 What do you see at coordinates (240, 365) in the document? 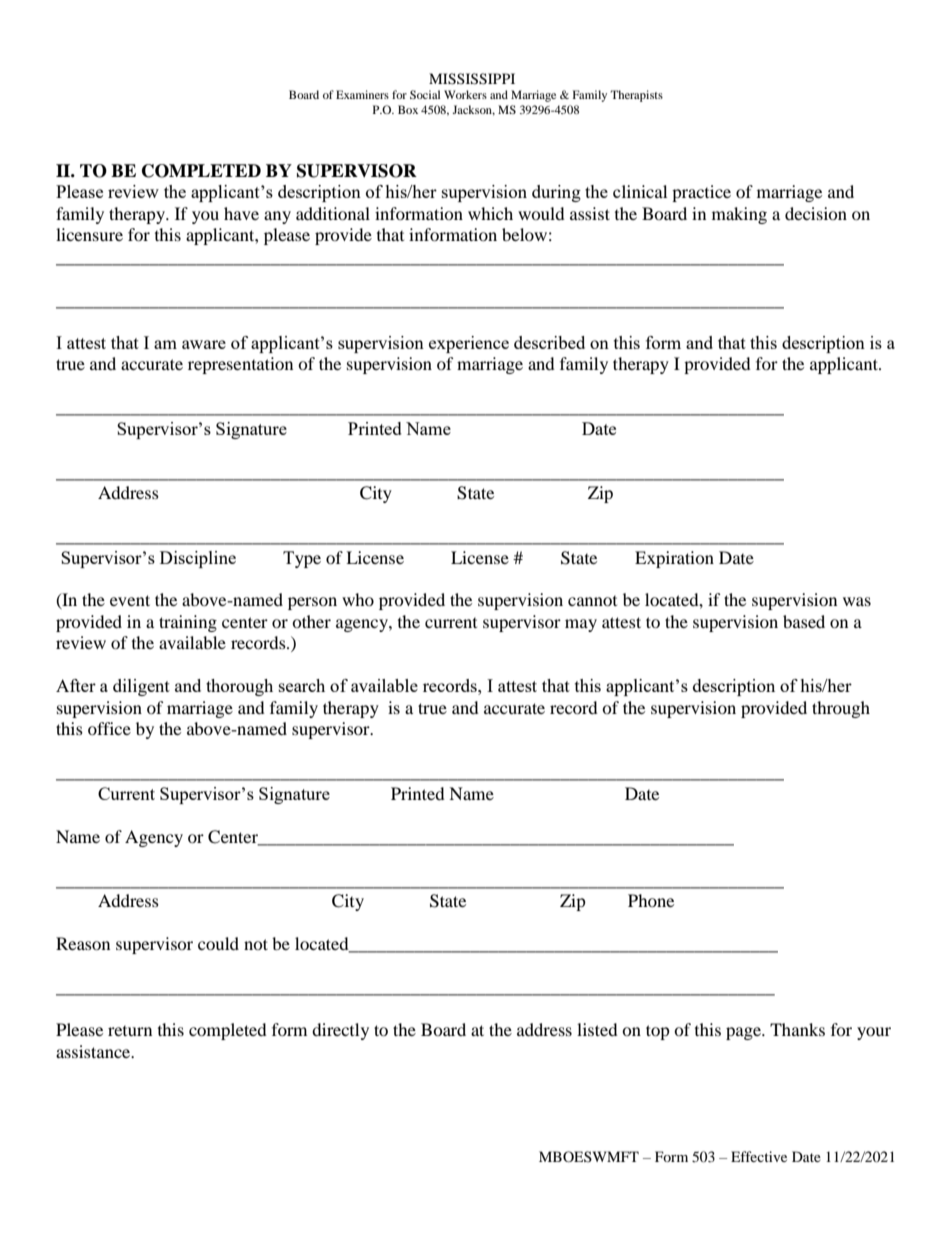
I see `representation` at bounding box center [240, 365].
